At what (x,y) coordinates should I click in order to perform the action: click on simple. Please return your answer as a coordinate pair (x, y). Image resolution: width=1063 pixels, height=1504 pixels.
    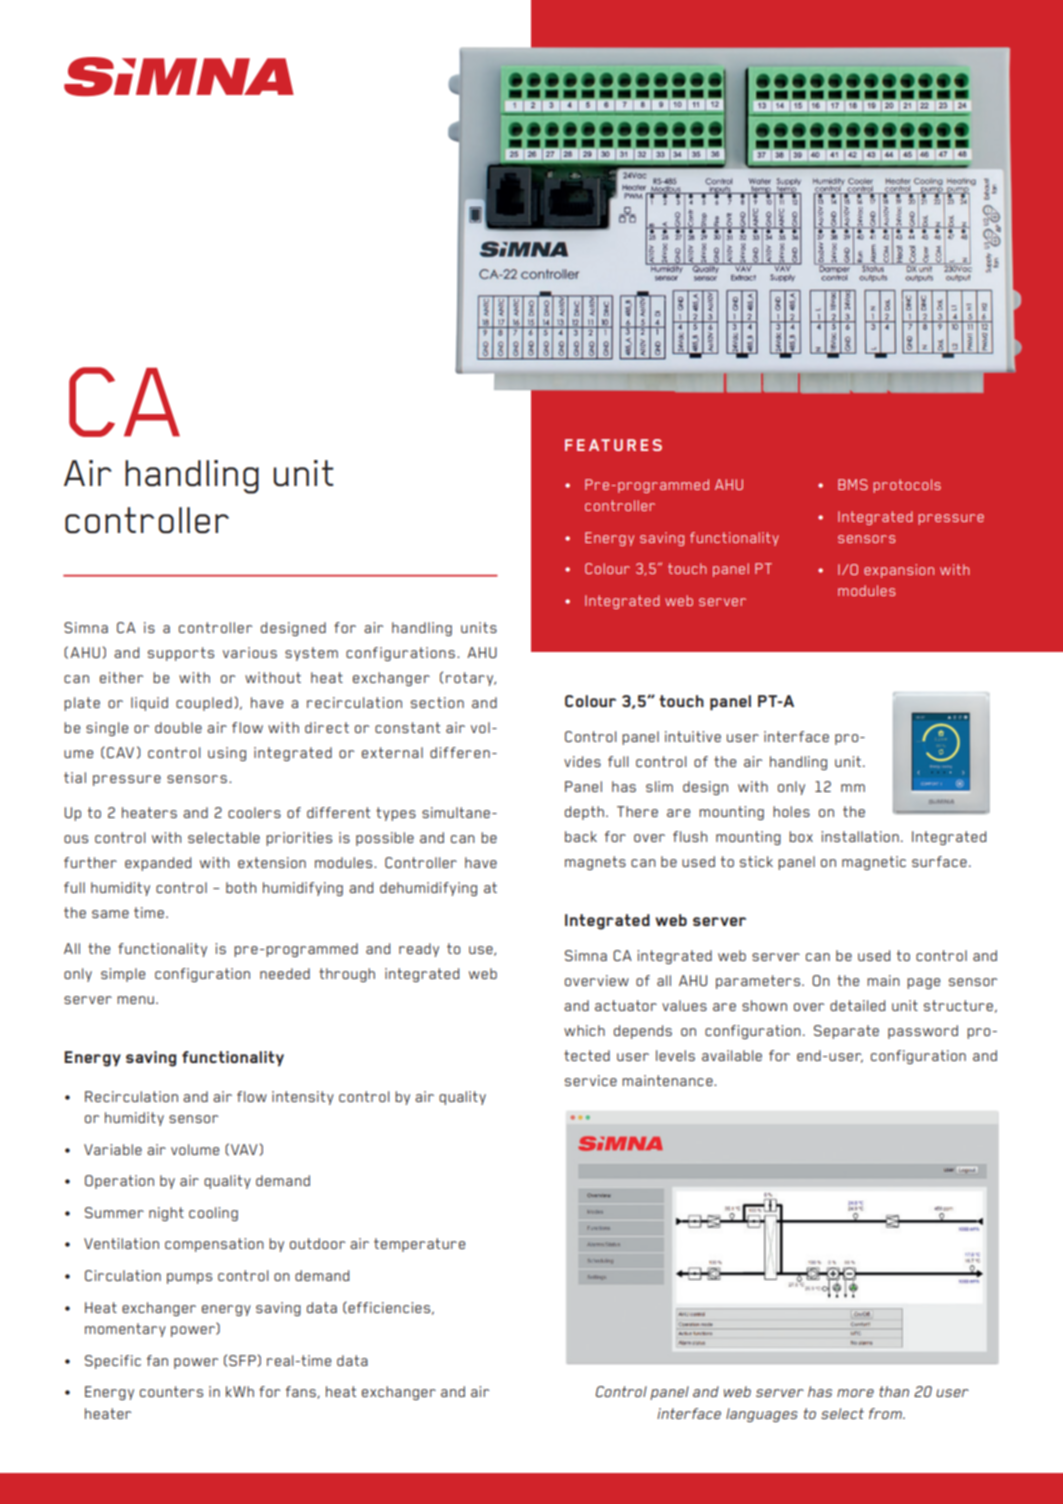
    Looking at the image, I should click on (123, 975).
